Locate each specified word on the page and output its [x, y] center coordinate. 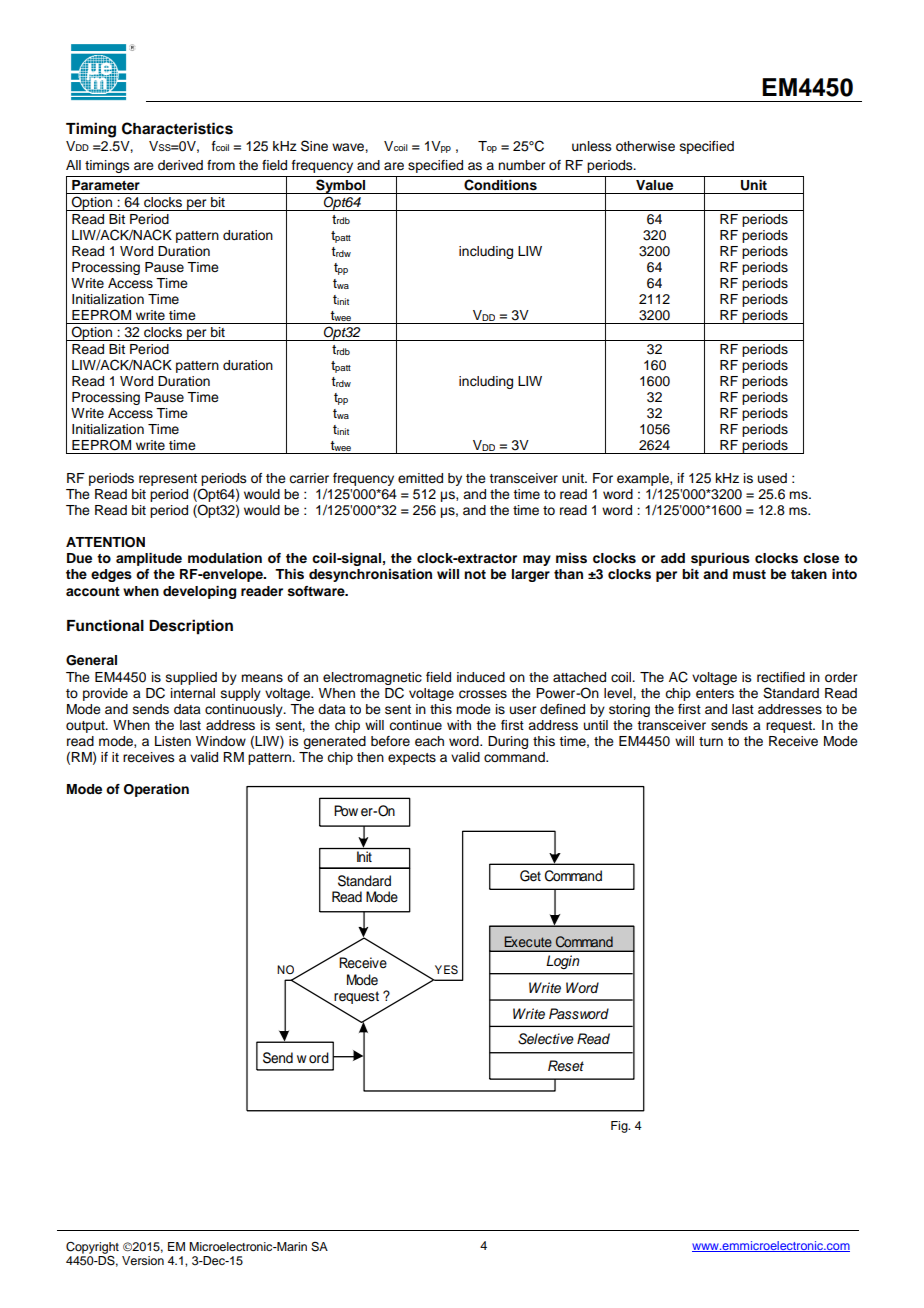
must [749, 575]
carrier [309, 478]
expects [412, 759]
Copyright [92, 1249]
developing [199, 592]
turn [711, 741]
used [772, 478]
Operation [156, 790]
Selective [546, 1039]
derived [180, 165]
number [521, 165]
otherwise [645, 146]
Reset [566, 1066]
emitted [420, 478]
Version [143, 1260]
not [475, 574]
